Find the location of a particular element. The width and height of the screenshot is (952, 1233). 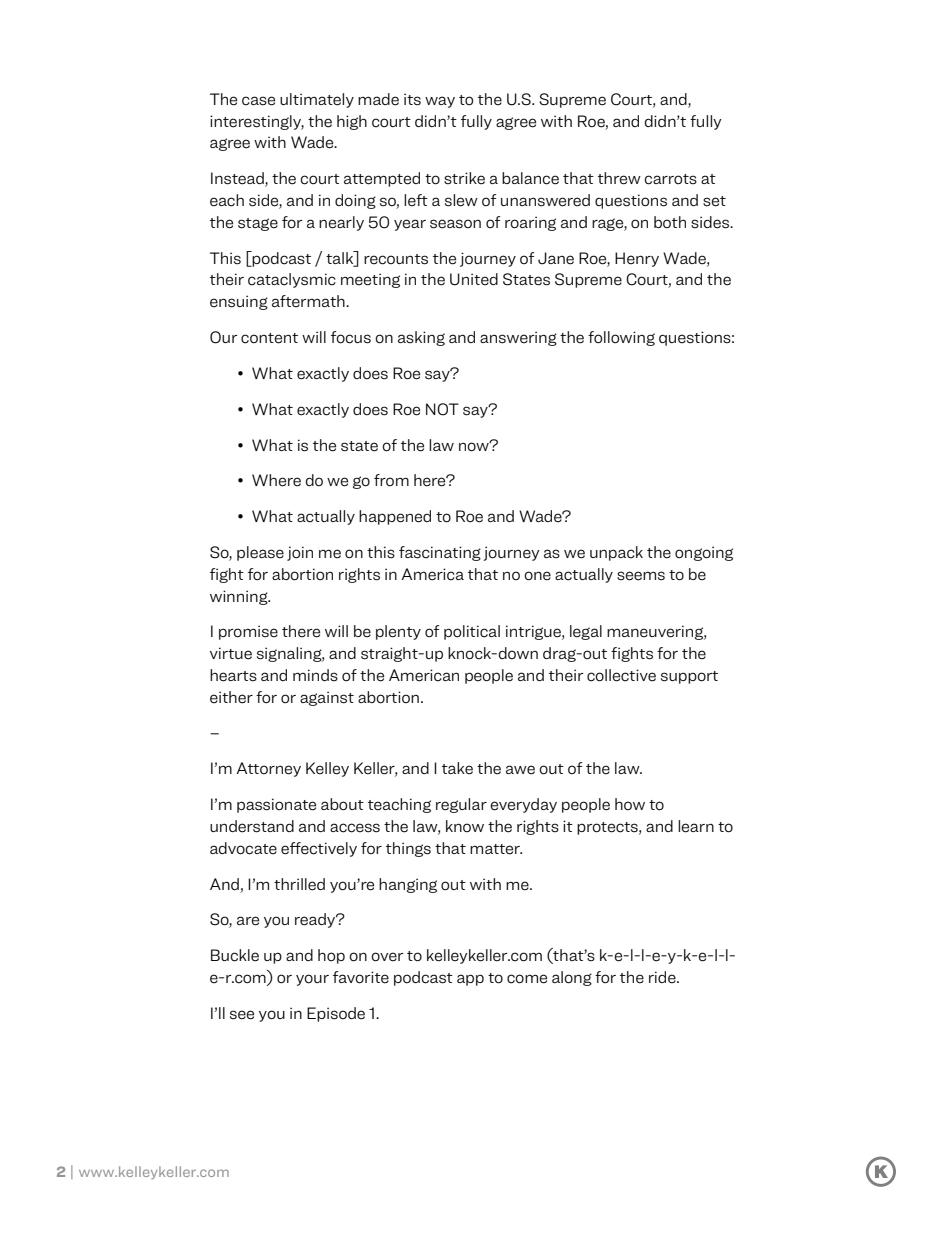

your is located at coordinates (312, 980).
